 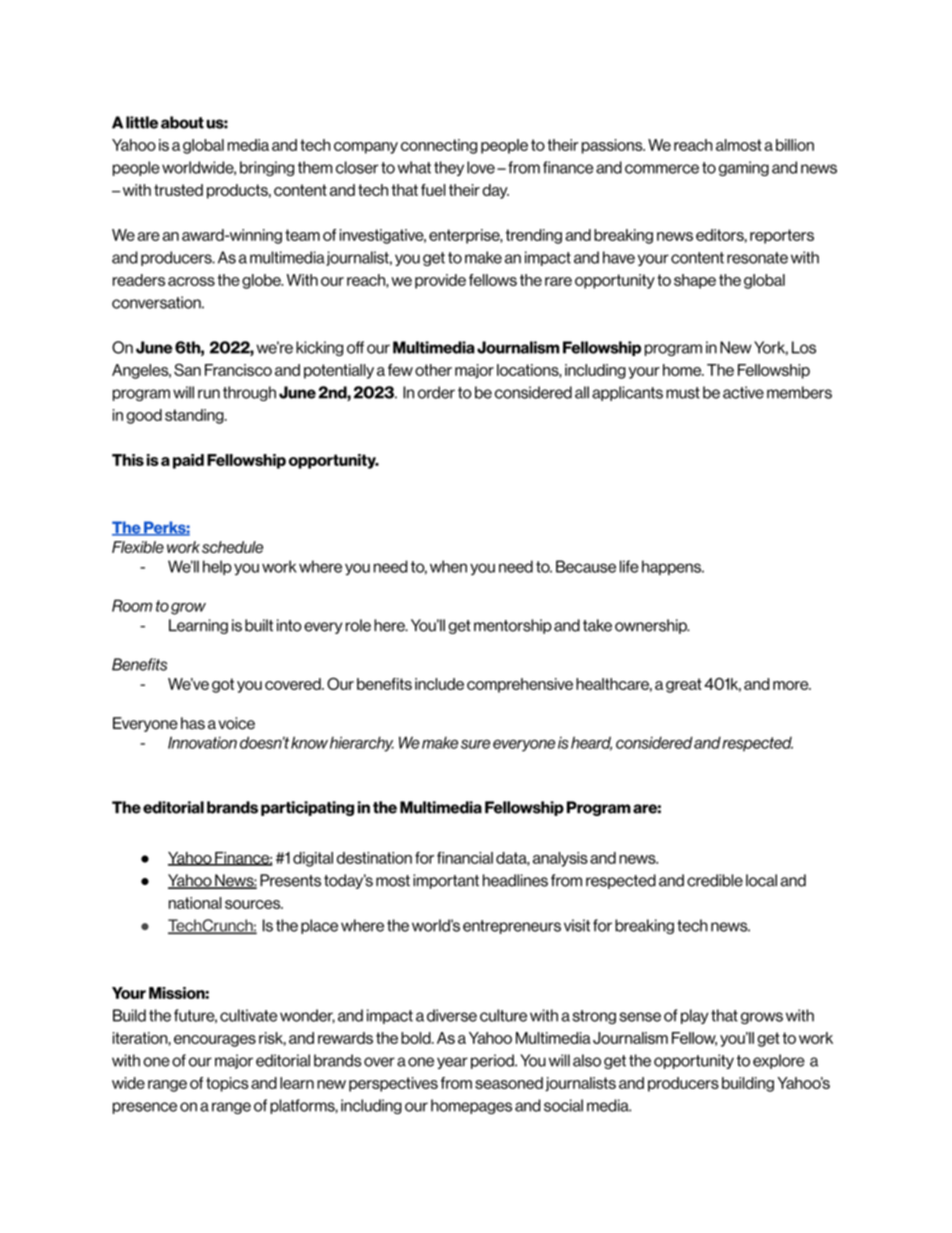 What do you see at coordinates (202, 742) in the image?
I see `Innovation` at bounding box center [202, 742].
